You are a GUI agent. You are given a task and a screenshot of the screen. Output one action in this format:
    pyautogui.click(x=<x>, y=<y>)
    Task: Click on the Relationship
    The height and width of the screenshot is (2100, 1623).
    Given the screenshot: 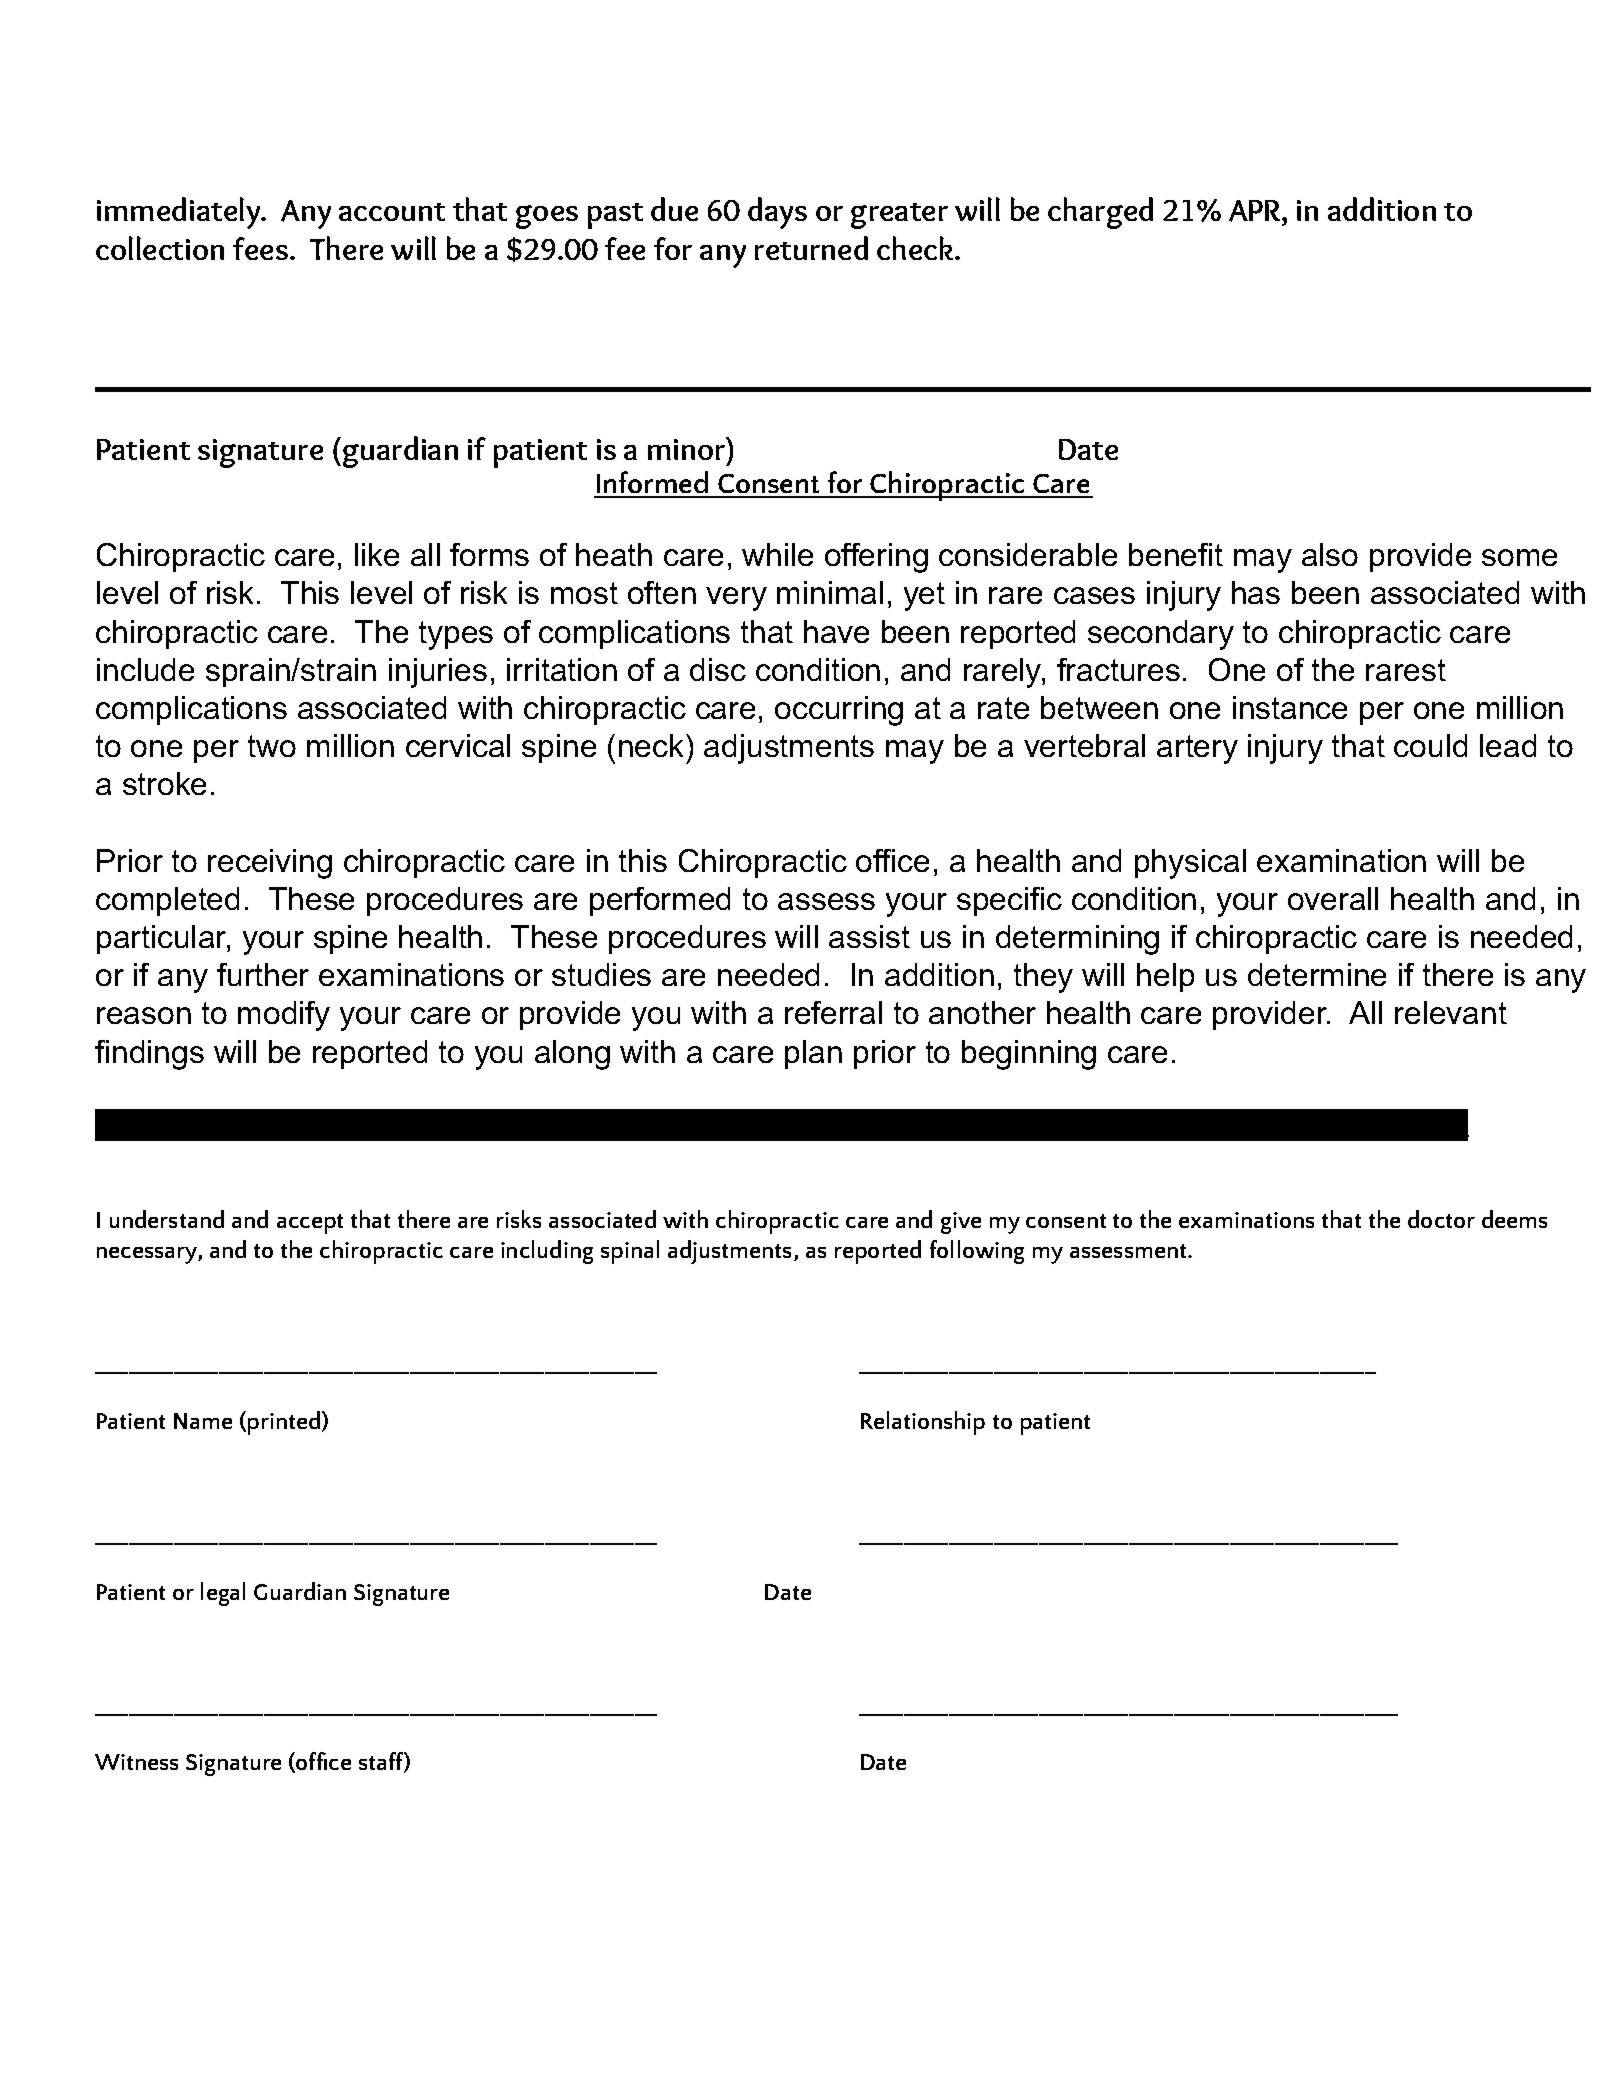 What is the action you would take?
    pyautogui.click(x=923, y=1423)
